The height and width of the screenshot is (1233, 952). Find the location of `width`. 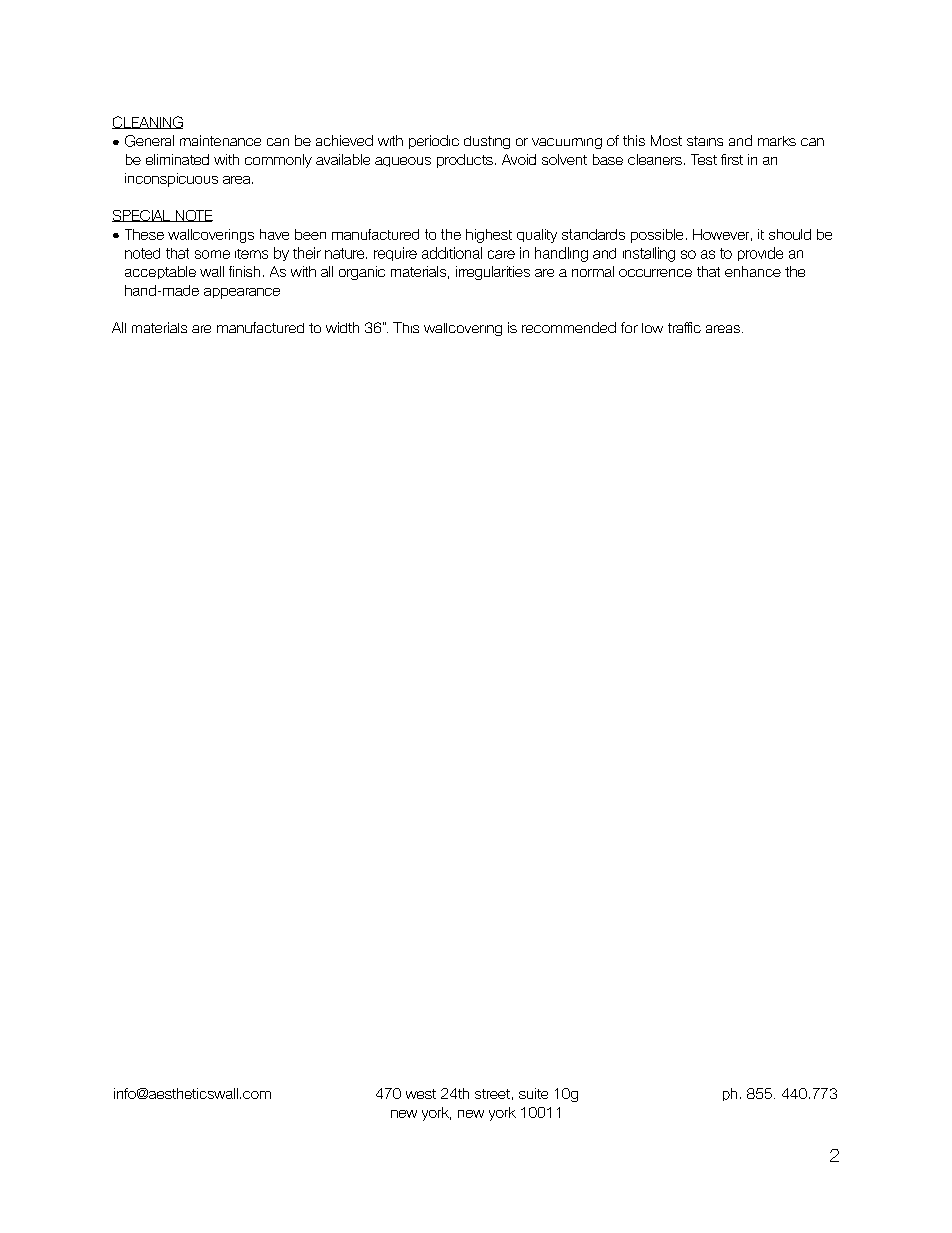

width is located at coordinates (342, 327).
